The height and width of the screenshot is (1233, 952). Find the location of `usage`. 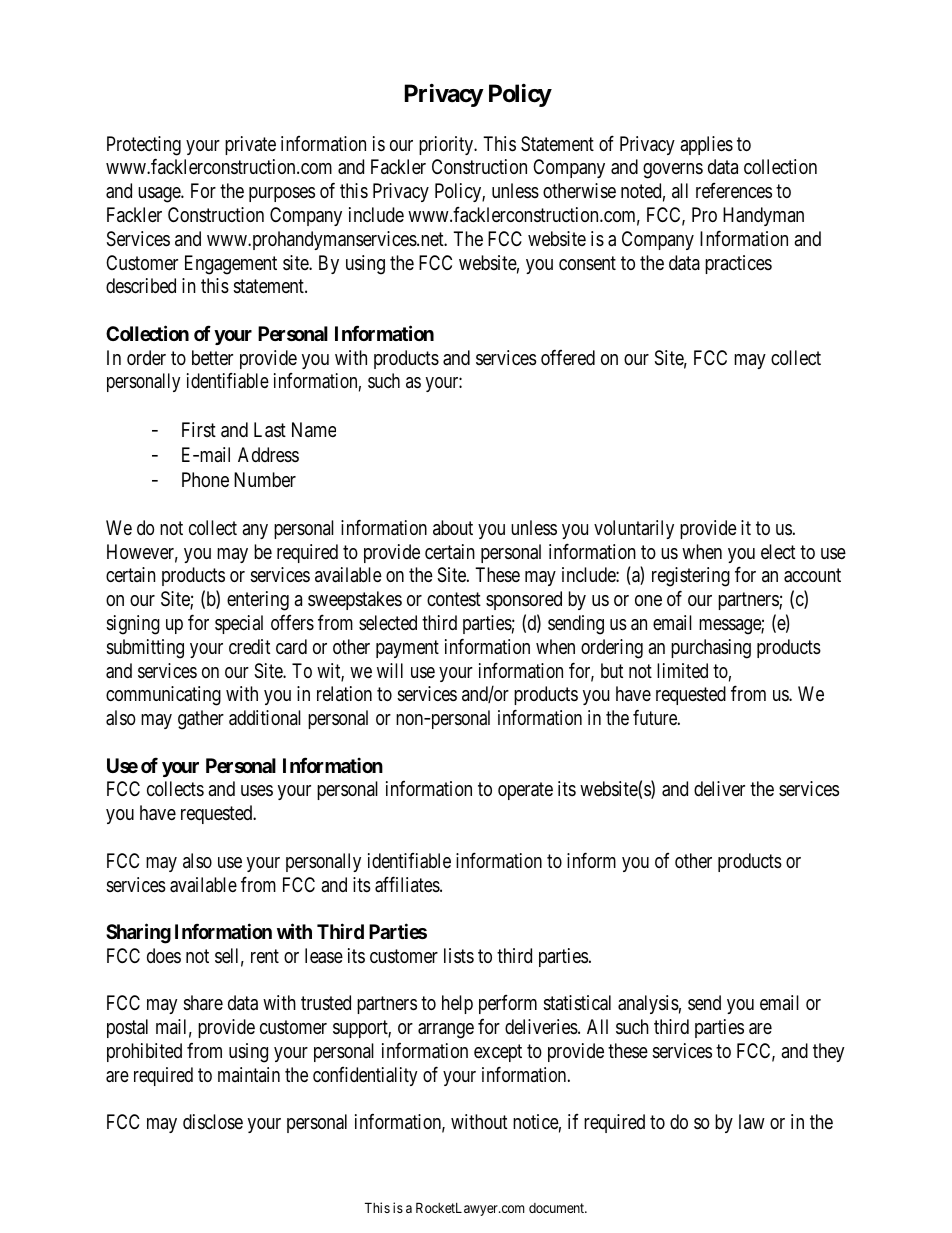

usage is located at coordinates (160, 195).
